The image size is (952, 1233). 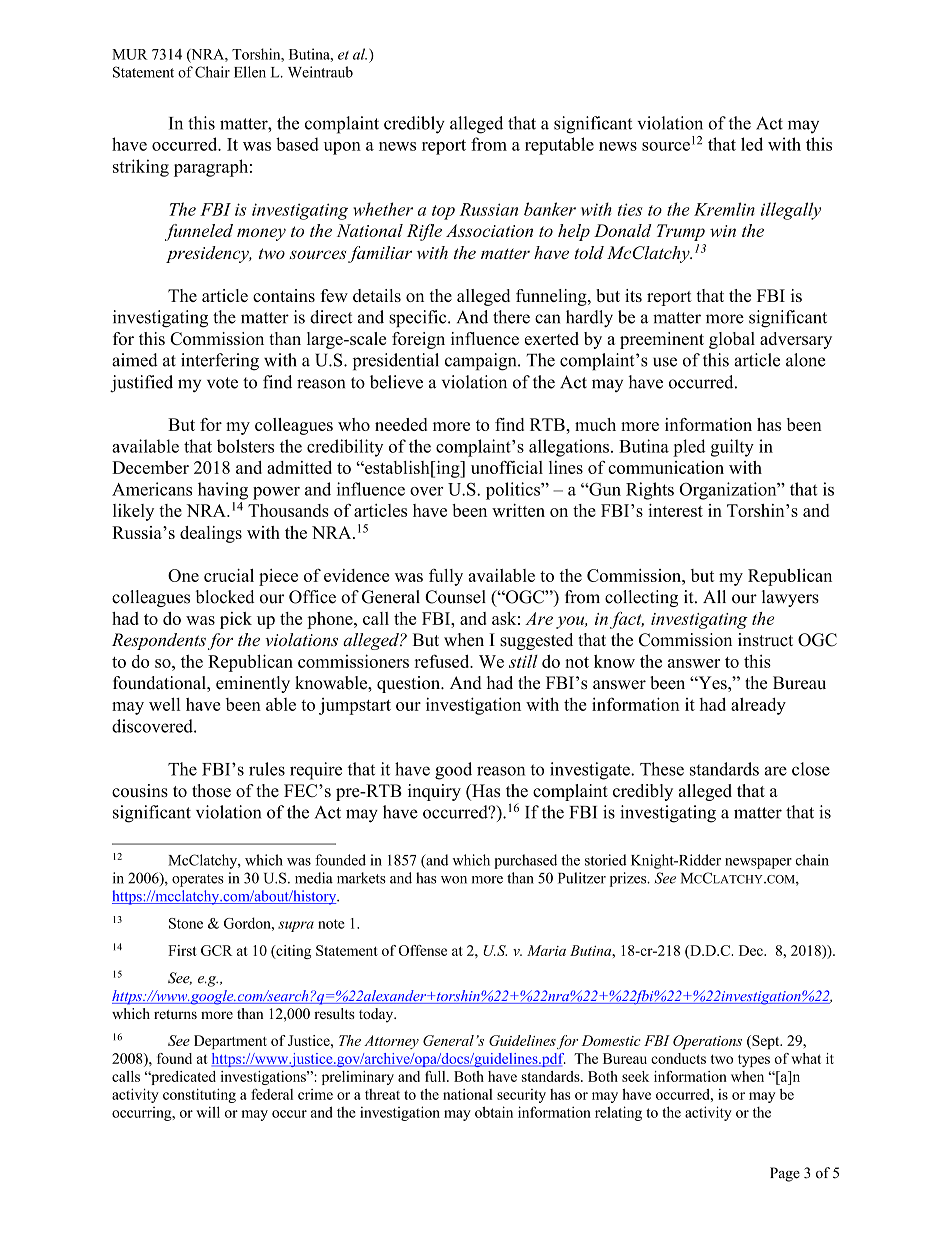 I want to click on will, so click(x=208, y=1112).
